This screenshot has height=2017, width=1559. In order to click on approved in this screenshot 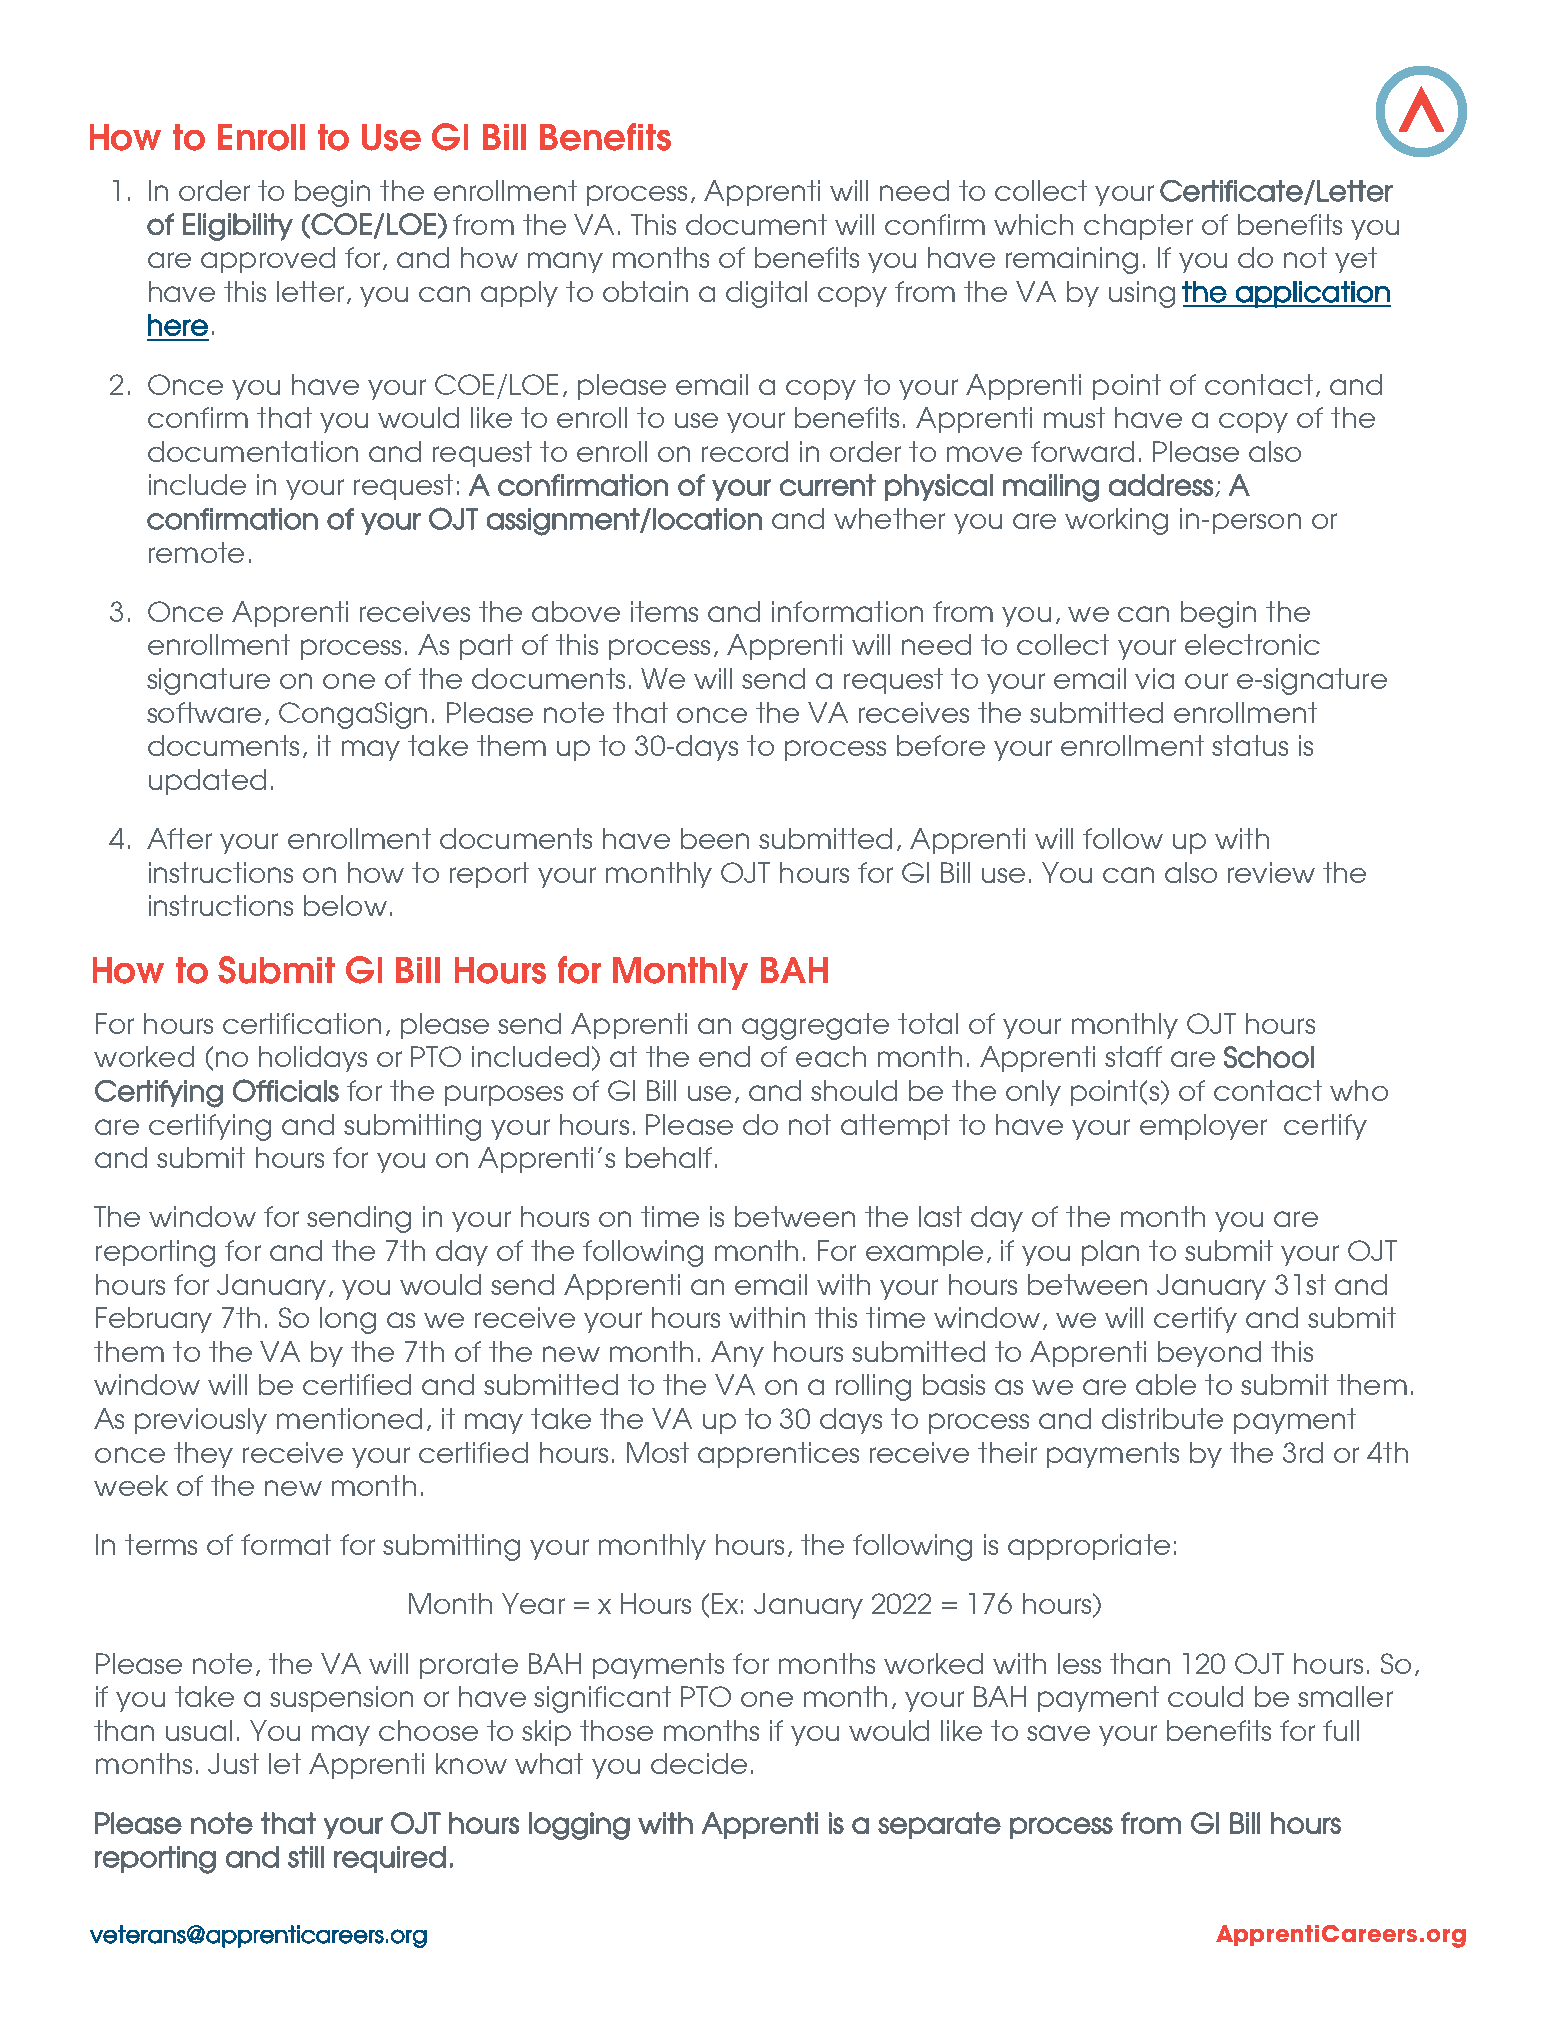, I will do `click(268, 260)`.
